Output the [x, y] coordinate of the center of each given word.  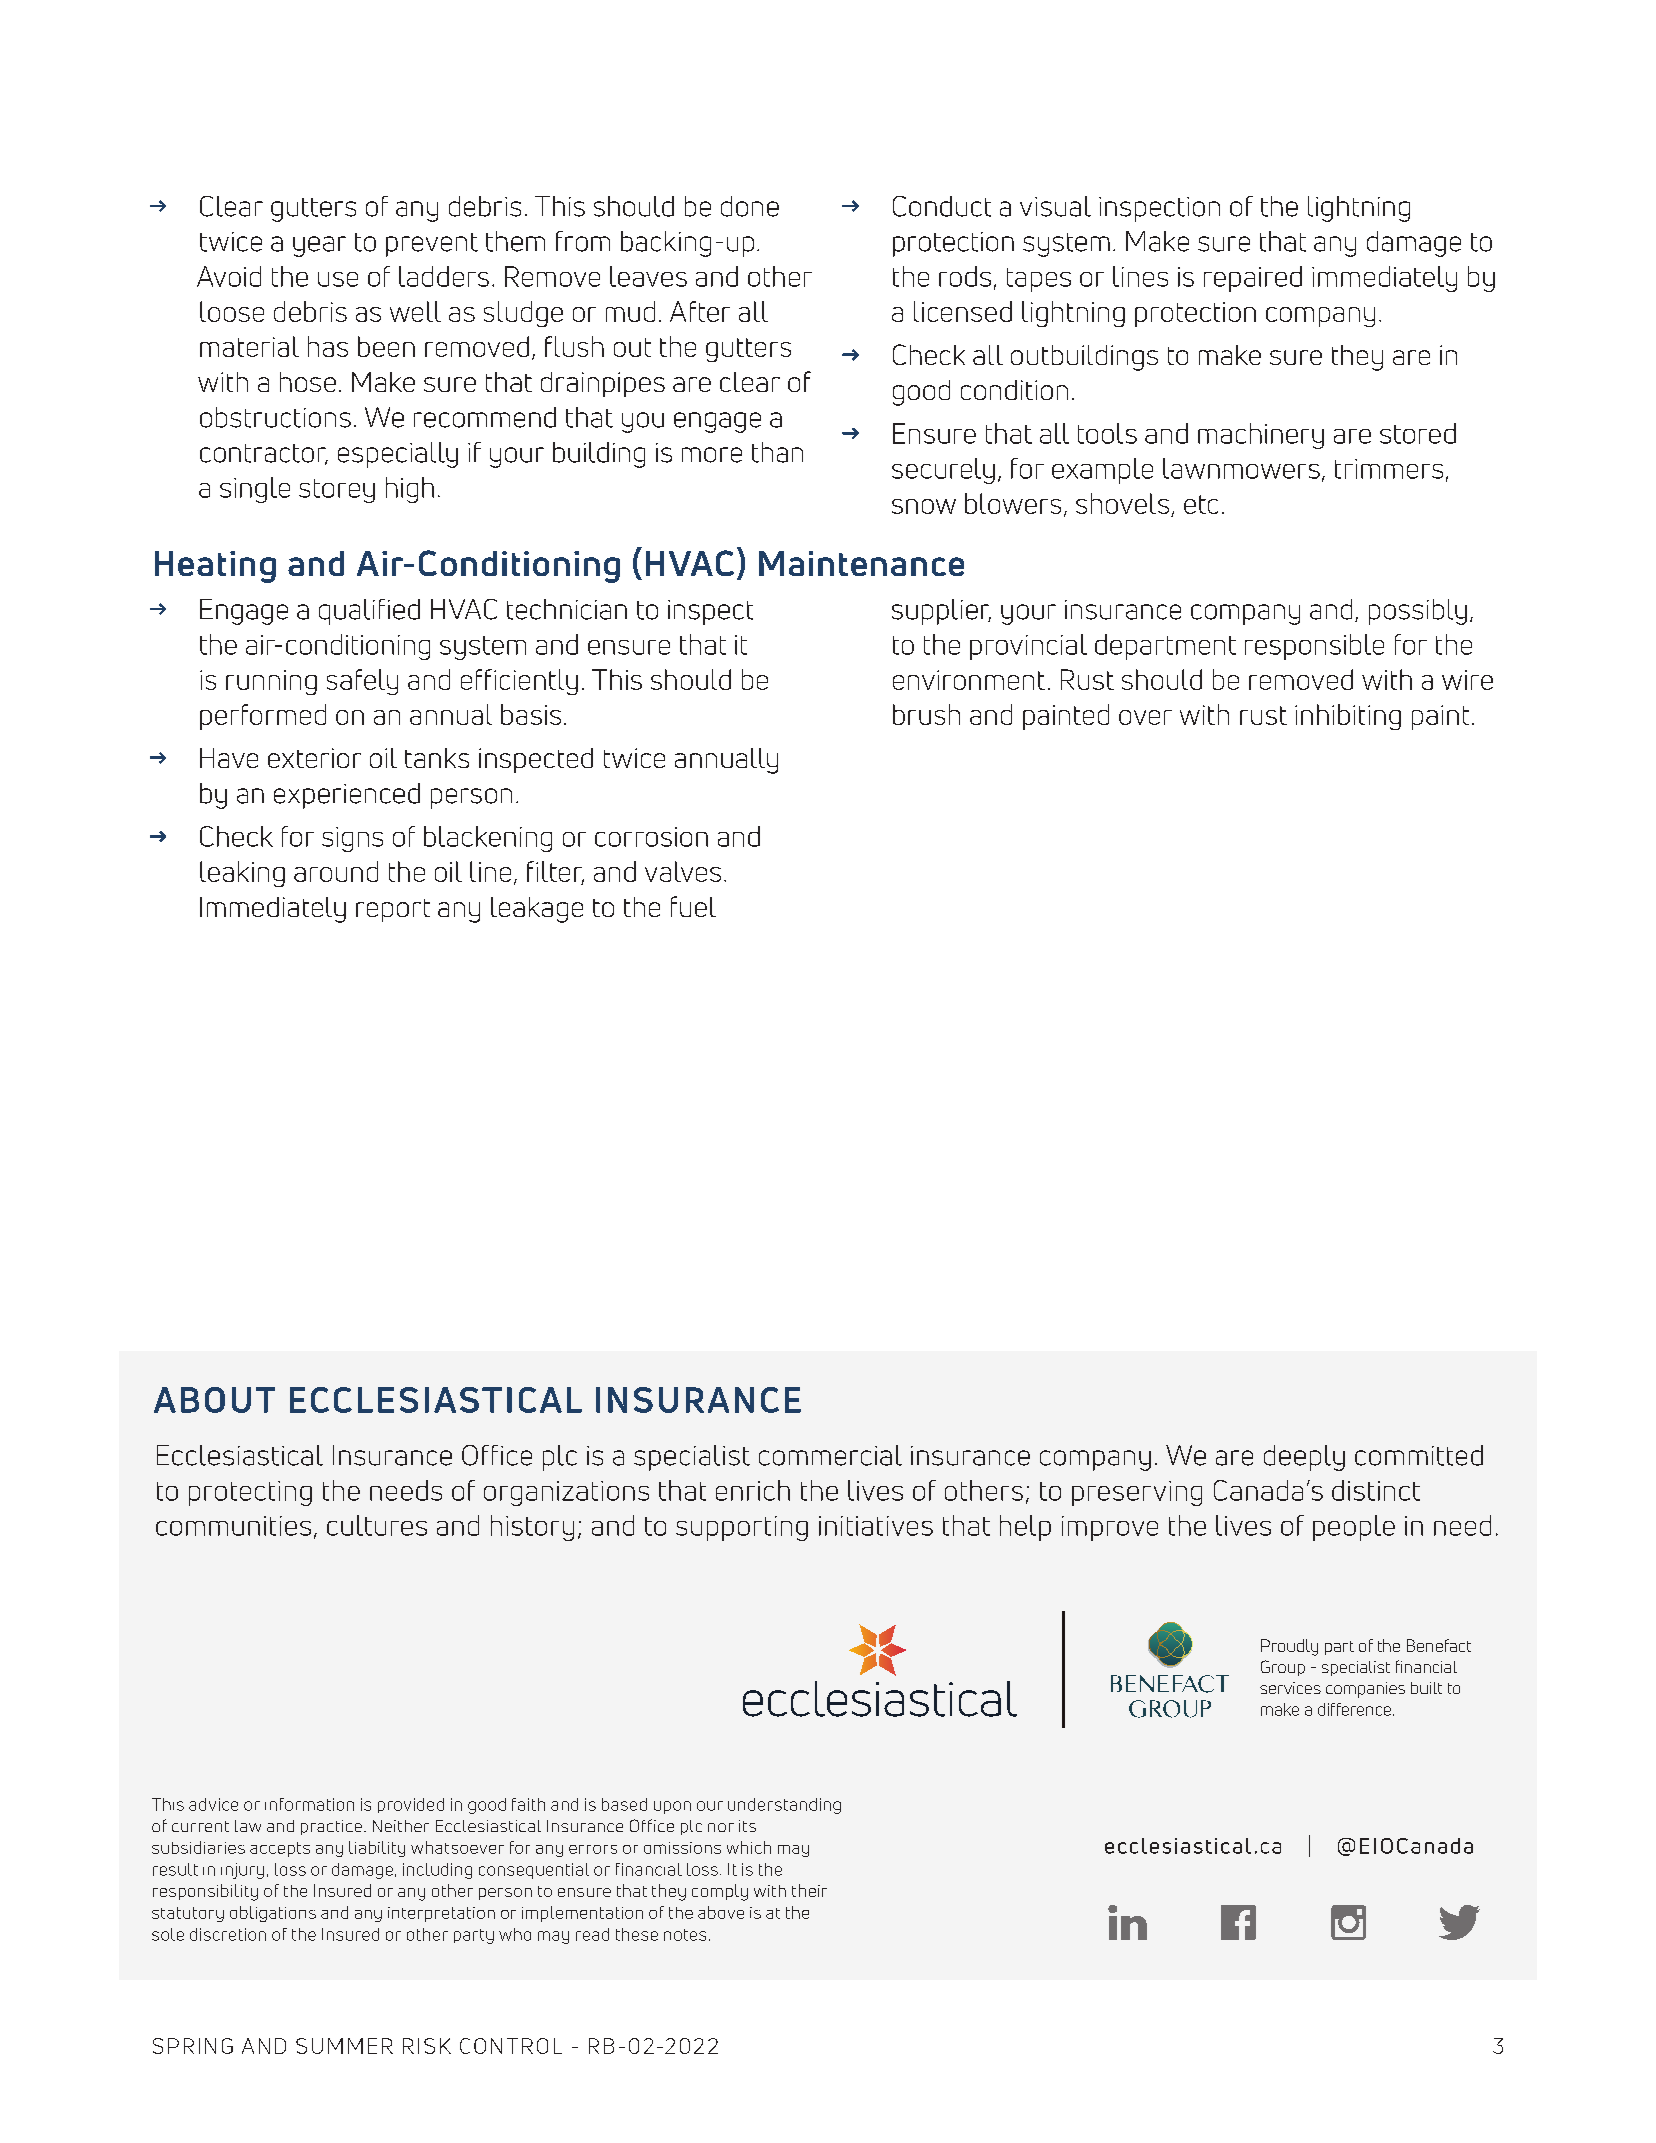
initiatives [876, 1526]
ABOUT [214, 1400]
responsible [1314, 647]
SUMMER [344, 2046]
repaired [1253, 279]
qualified [369, 612]
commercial [830, 1455]
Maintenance [861, 563]
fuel [693, 906]
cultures [377, 1525]
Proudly [1289, 1647]
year [319, 246]
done [750, 206]
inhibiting [1348, 717]
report [393, 910]
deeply [1304, 1458]
